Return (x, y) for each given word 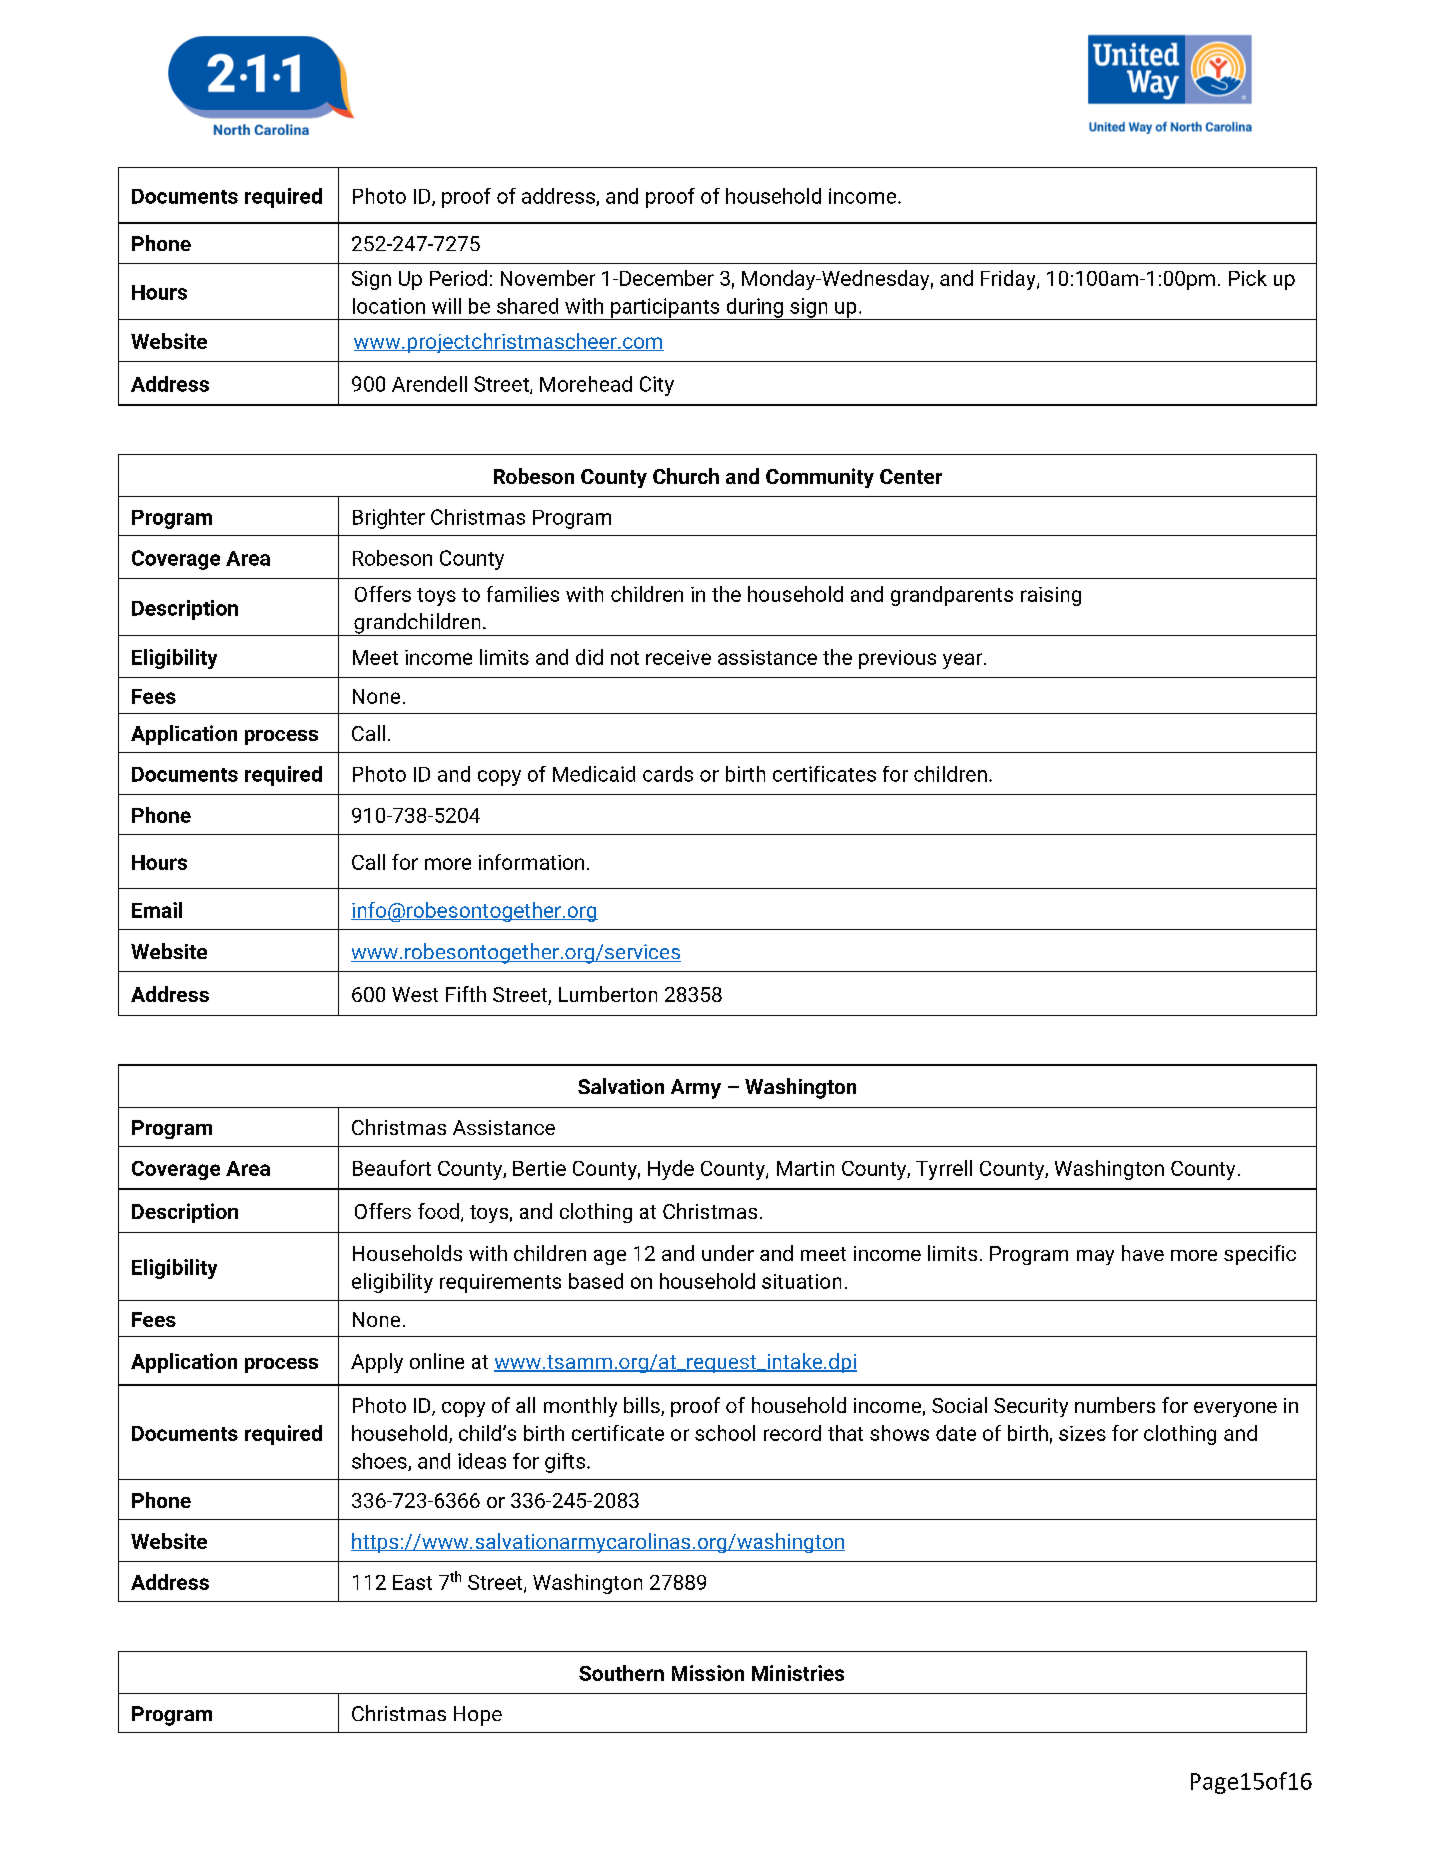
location (389, 306)
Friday (1009, 280)
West (415, 994)
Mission (708, 1673)
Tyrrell (944, 1170)
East (412, 1582)
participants (665, 309)
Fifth (466, 994)
